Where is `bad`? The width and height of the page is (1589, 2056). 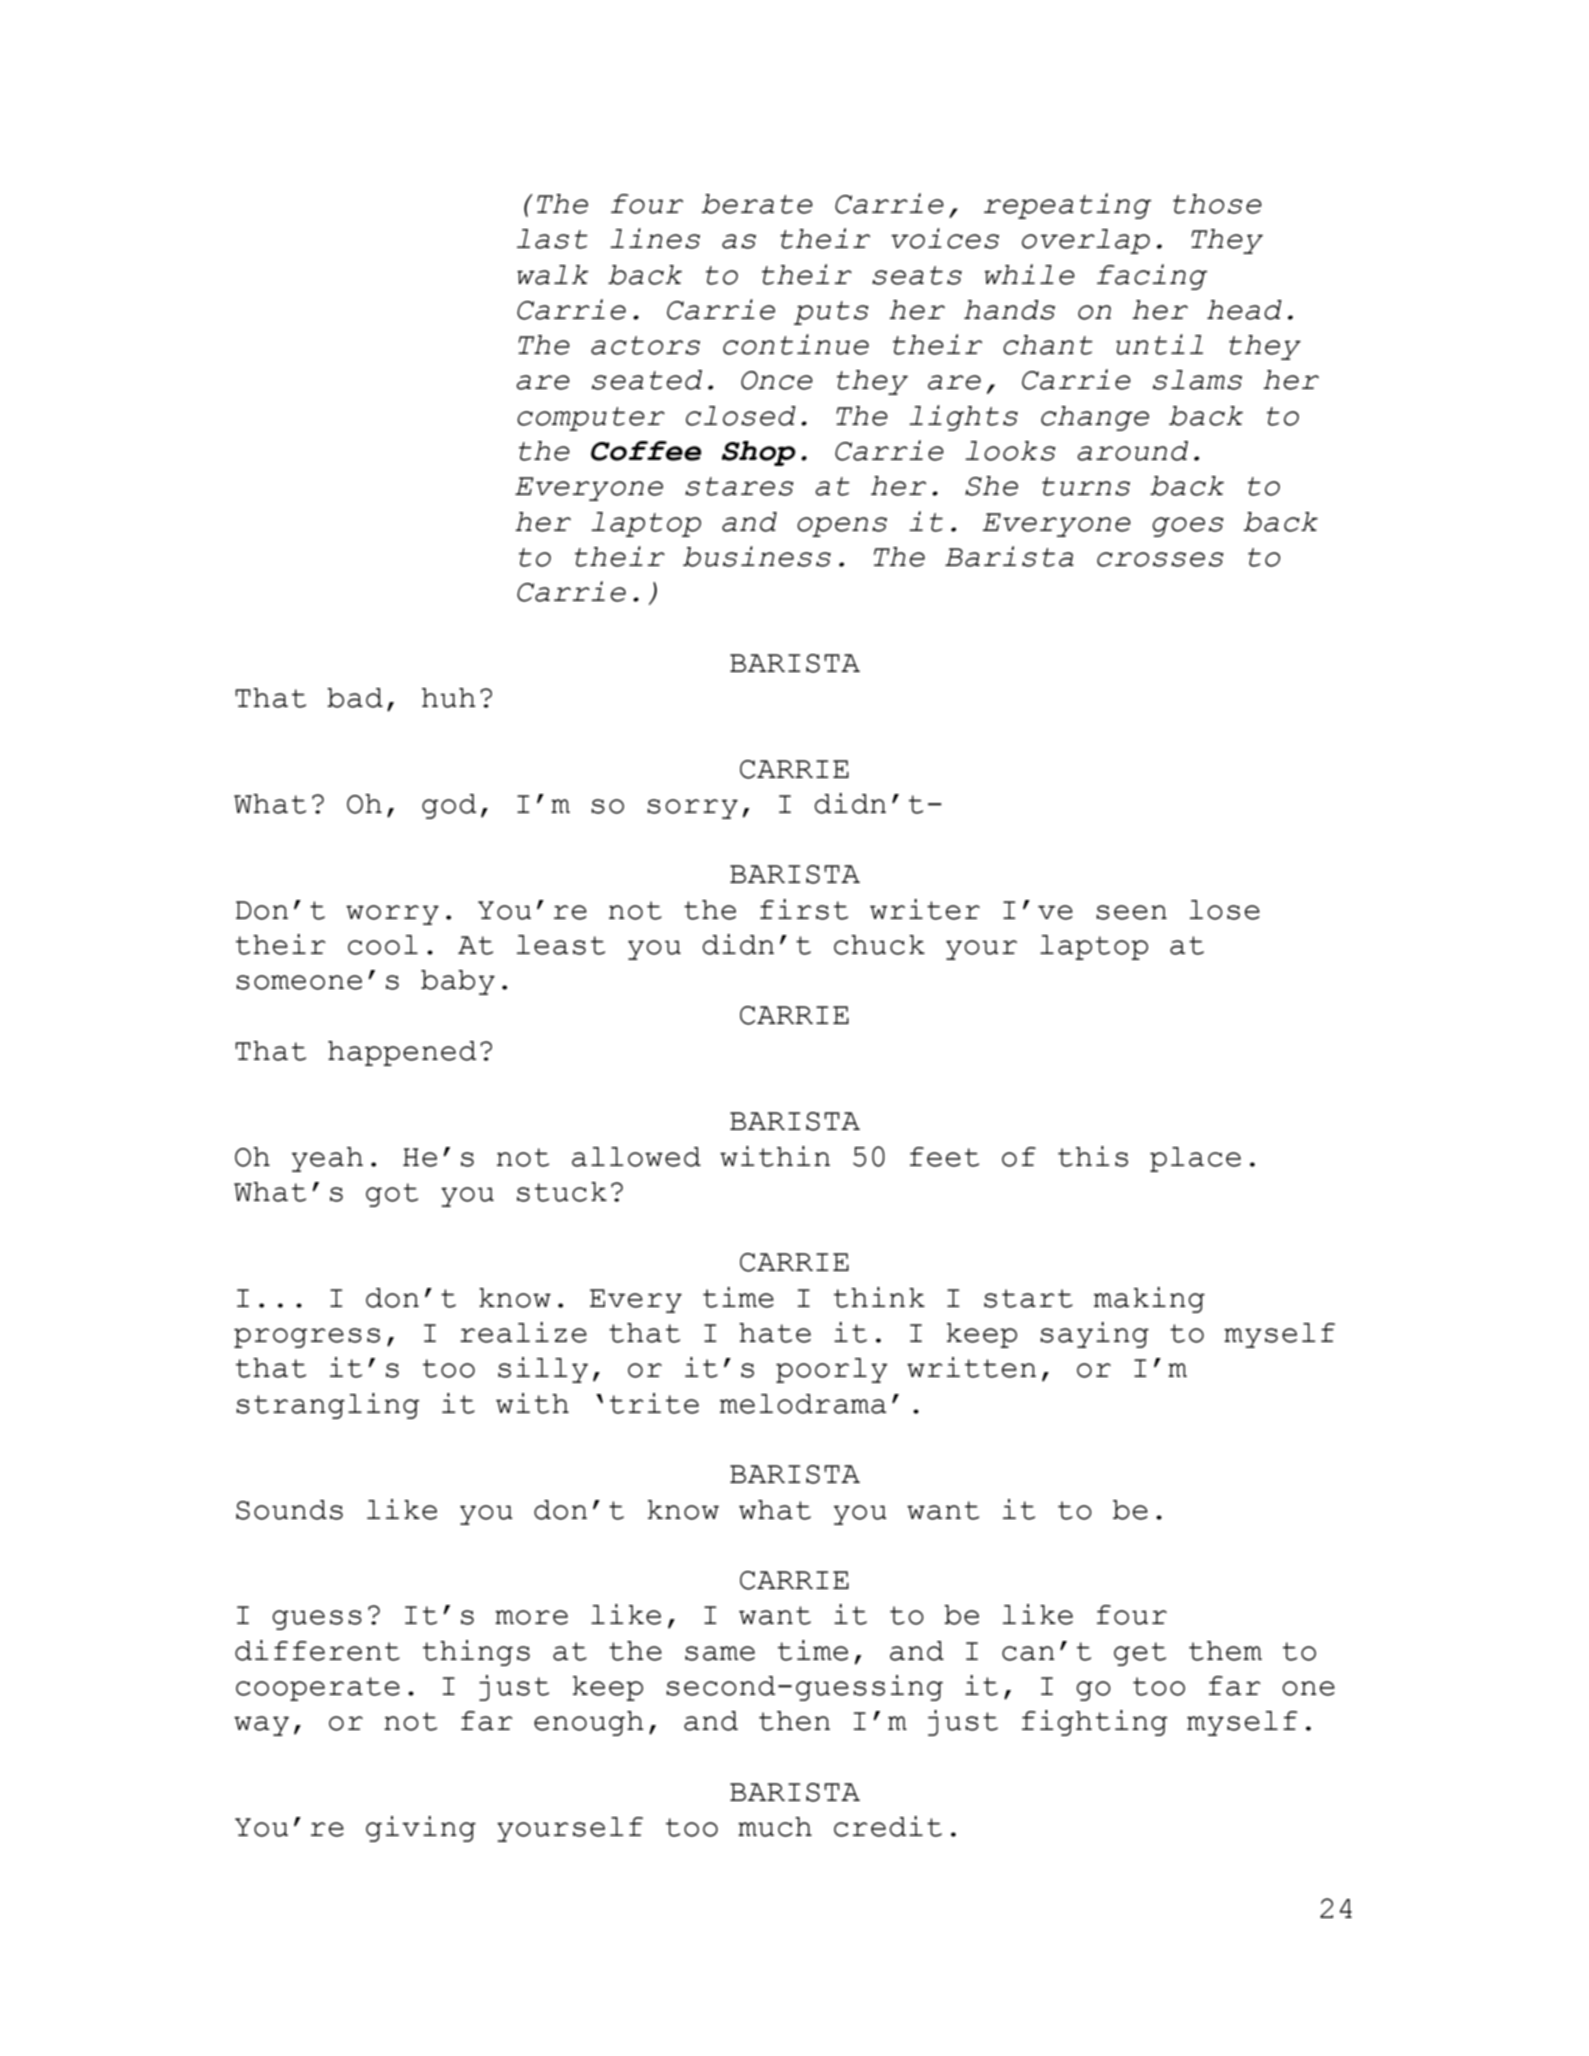
bad is located at coordinates (355, 698).
